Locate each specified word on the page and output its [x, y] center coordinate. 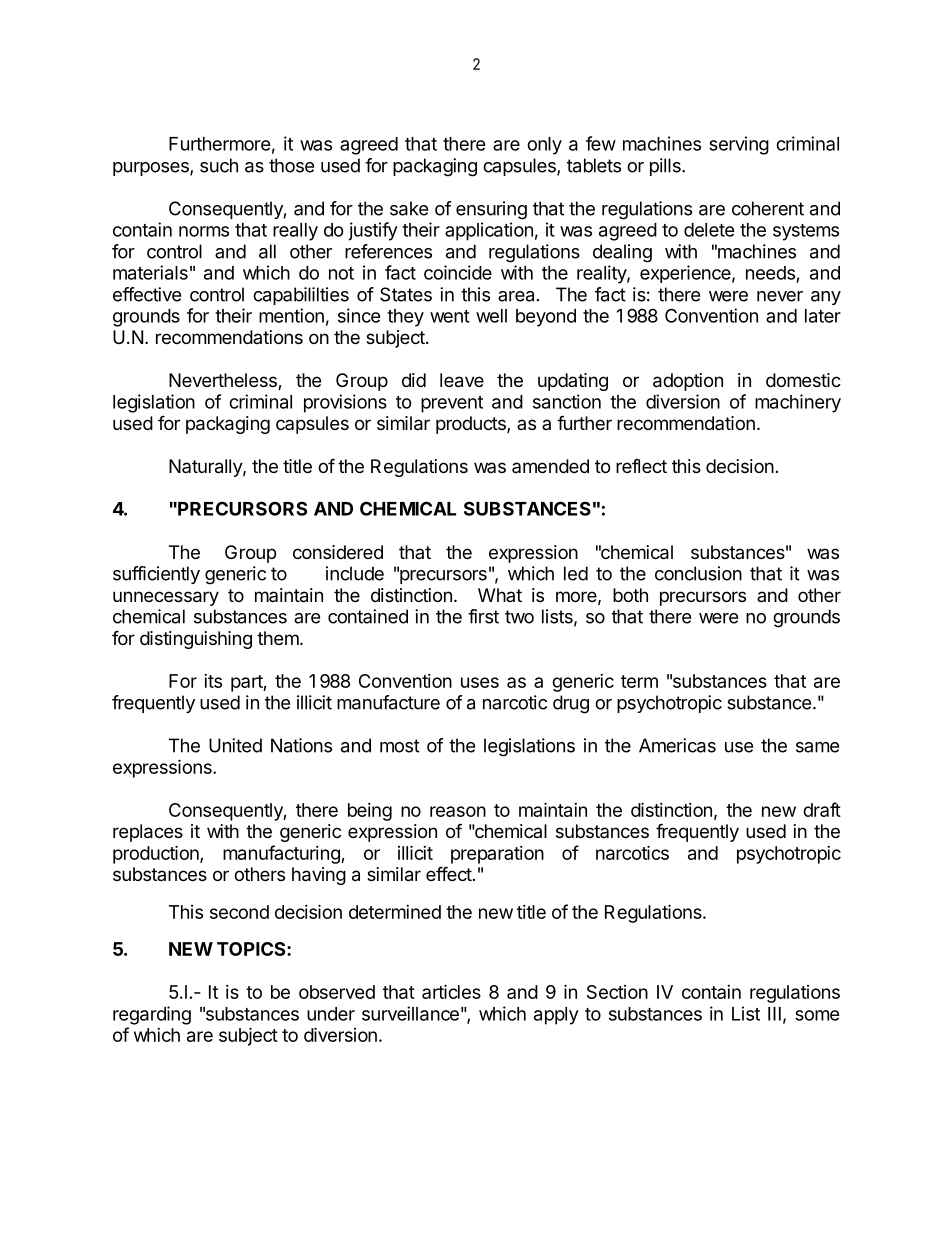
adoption [688, 382]
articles [451, 991]
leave [462, 380]
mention [291, 315]
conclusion [698, 573]
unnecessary [166, 598]
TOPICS [252, 949]
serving [739, 145]
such [219, 165]
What [500, 595]
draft [822, 809]
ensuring [491, 210]
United [235, 745]
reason [458, 811]
